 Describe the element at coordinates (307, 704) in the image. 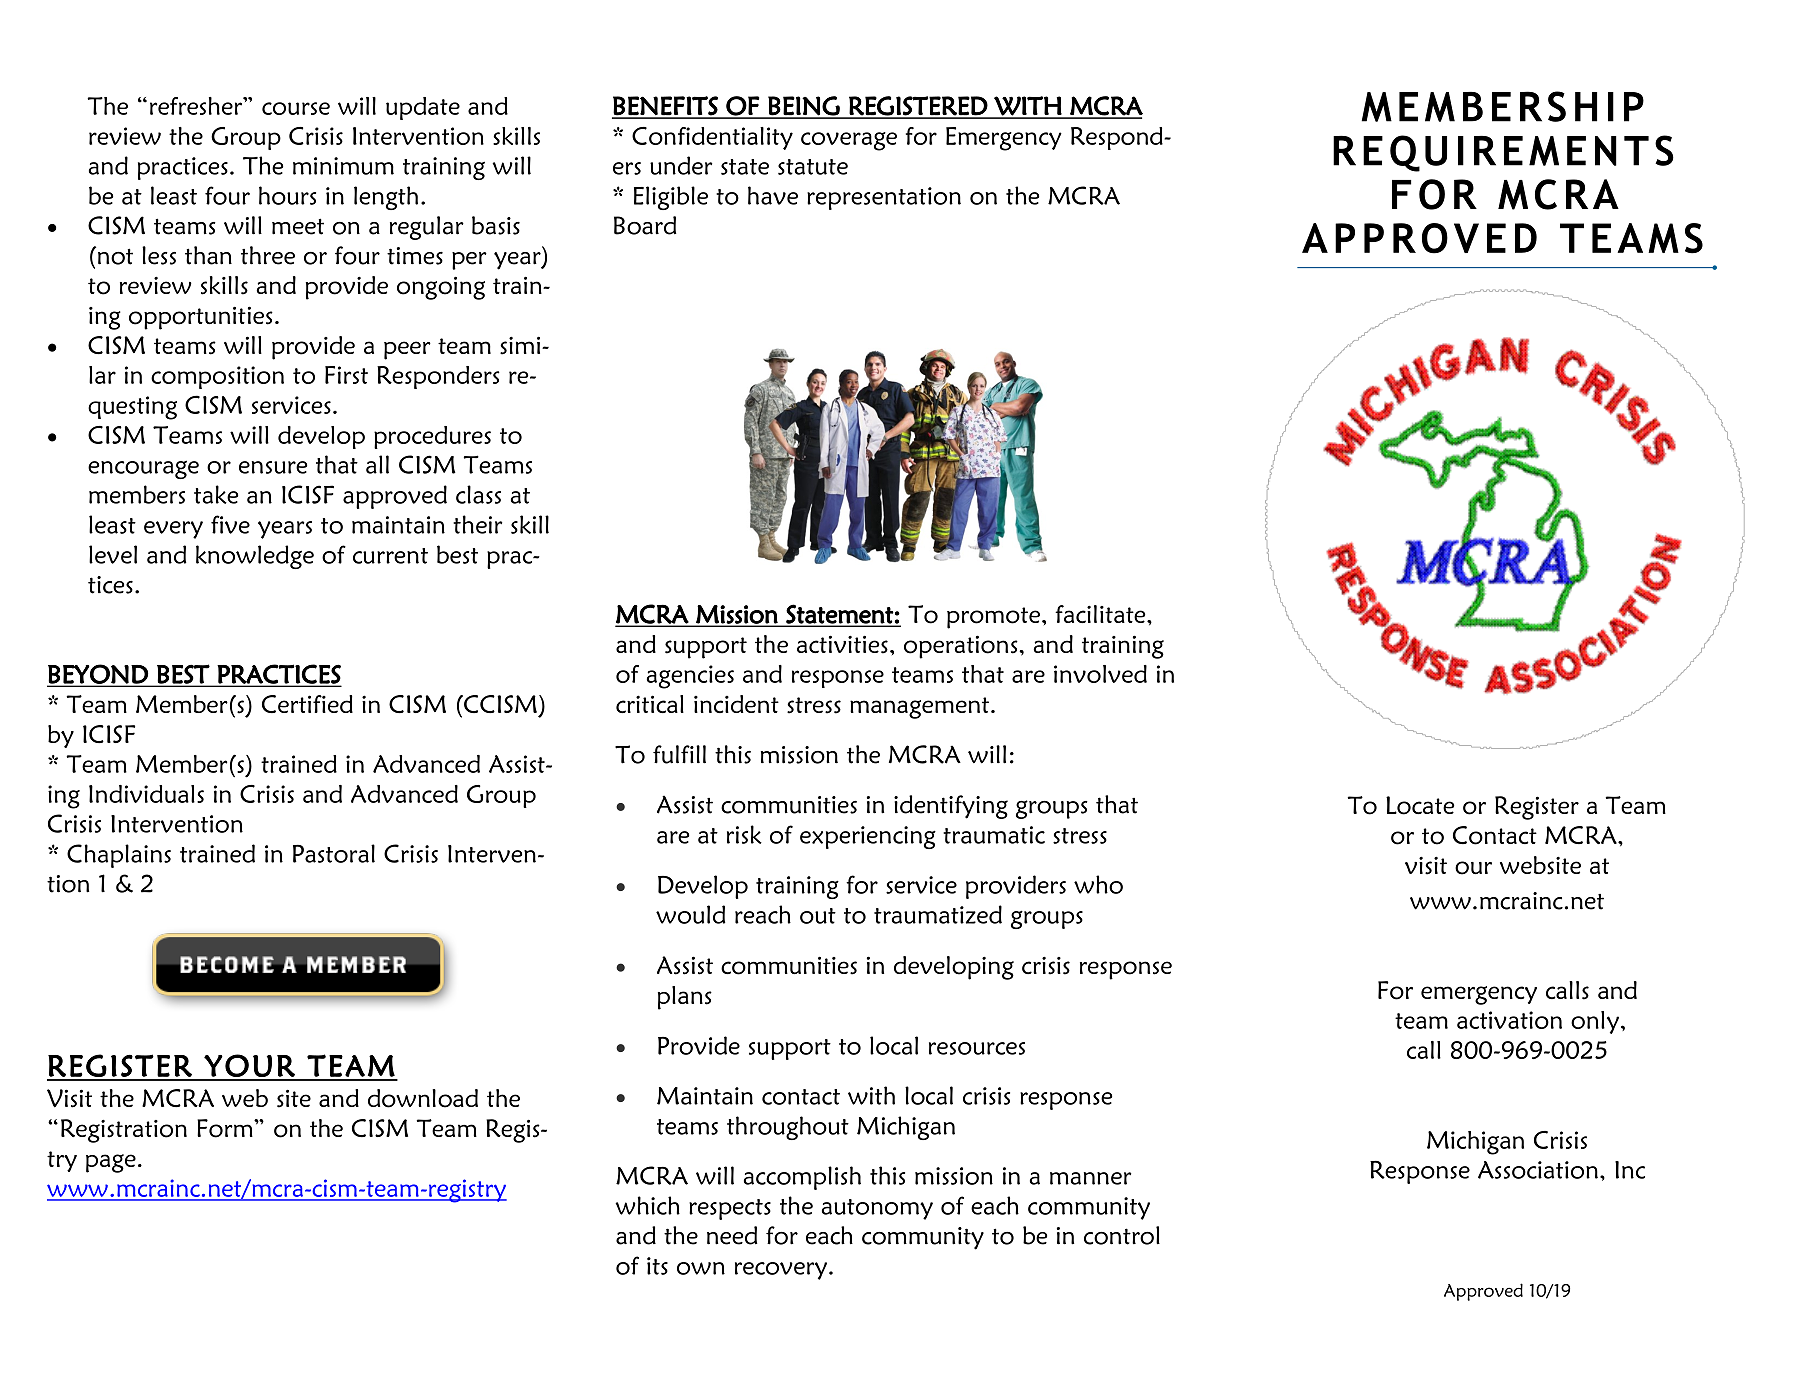

I see `Certified` at that location.
